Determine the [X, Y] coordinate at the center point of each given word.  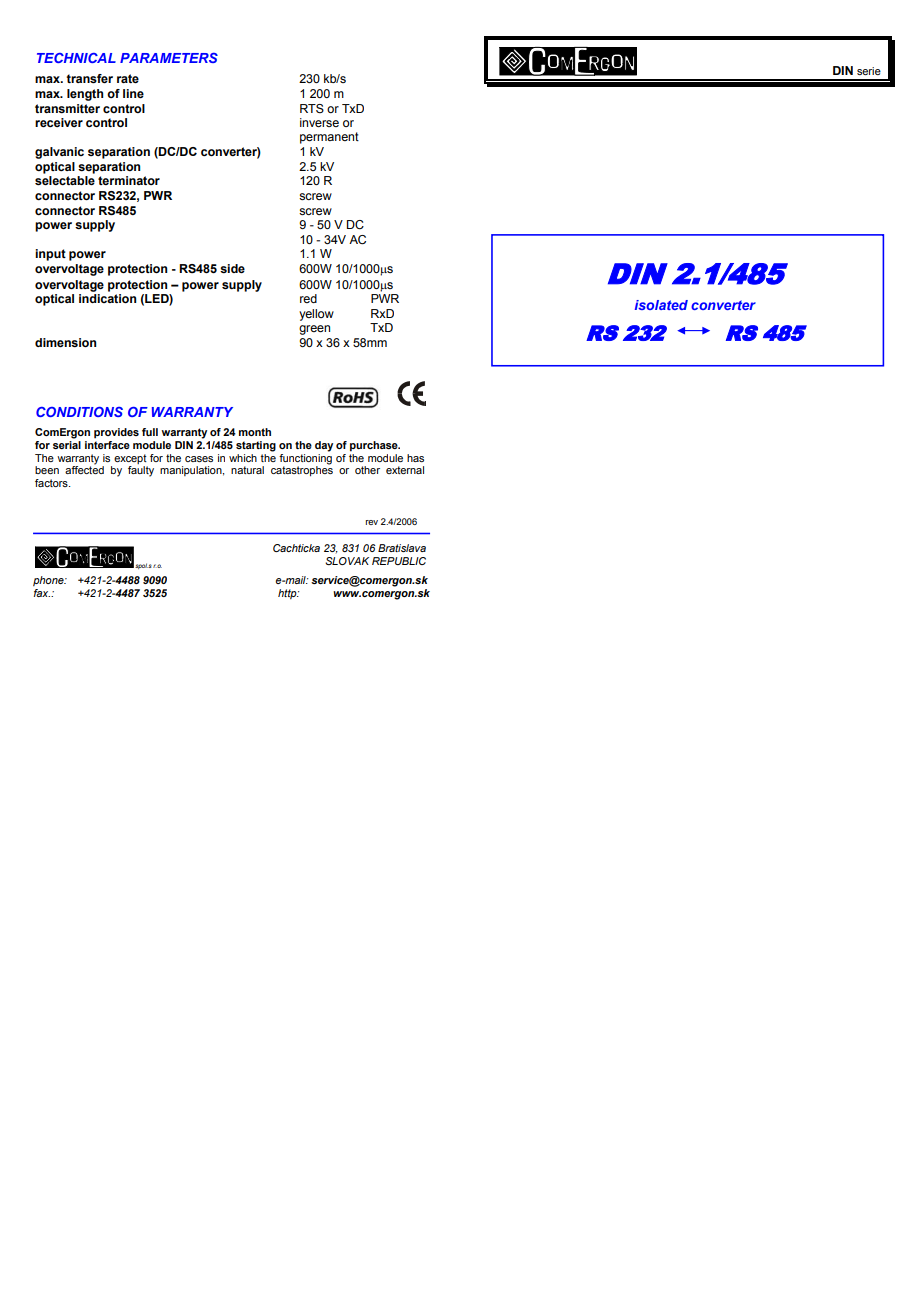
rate [128, 78]
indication [107, 298]
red [308, 298]
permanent [329, 138]
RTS [312, 108]
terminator [129, 180]
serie [869, 71]
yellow [316, 315]
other [367, 470]
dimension [65, 342]
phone [49, 581]
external [405, 470]
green [314, 330]
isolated [661, 305]
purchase [375, 446]
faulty [141, 471]
